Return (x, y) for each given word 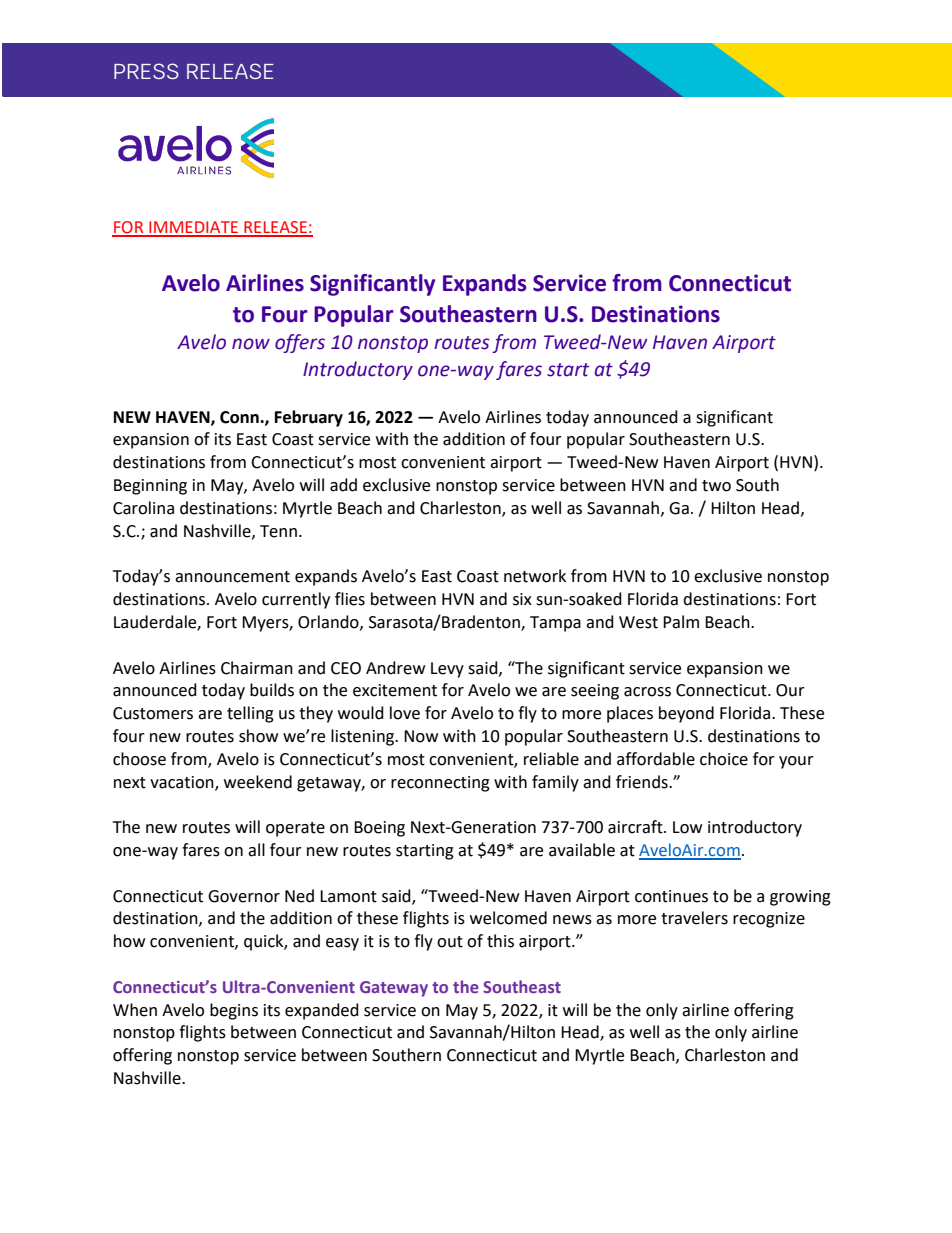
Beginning (150, 487)
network (535, 576)
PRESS (146, 71)
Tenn (278, 531)
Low (687, 827)
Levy (447, 670)
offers (300, 343)
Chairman (257, 668)
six (522, 599)
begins (234, 1011)
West (638, 622)
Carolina (143, 508)
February (309, 418)
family (555, 783)
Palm (681, 622)
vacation (183, 783)
